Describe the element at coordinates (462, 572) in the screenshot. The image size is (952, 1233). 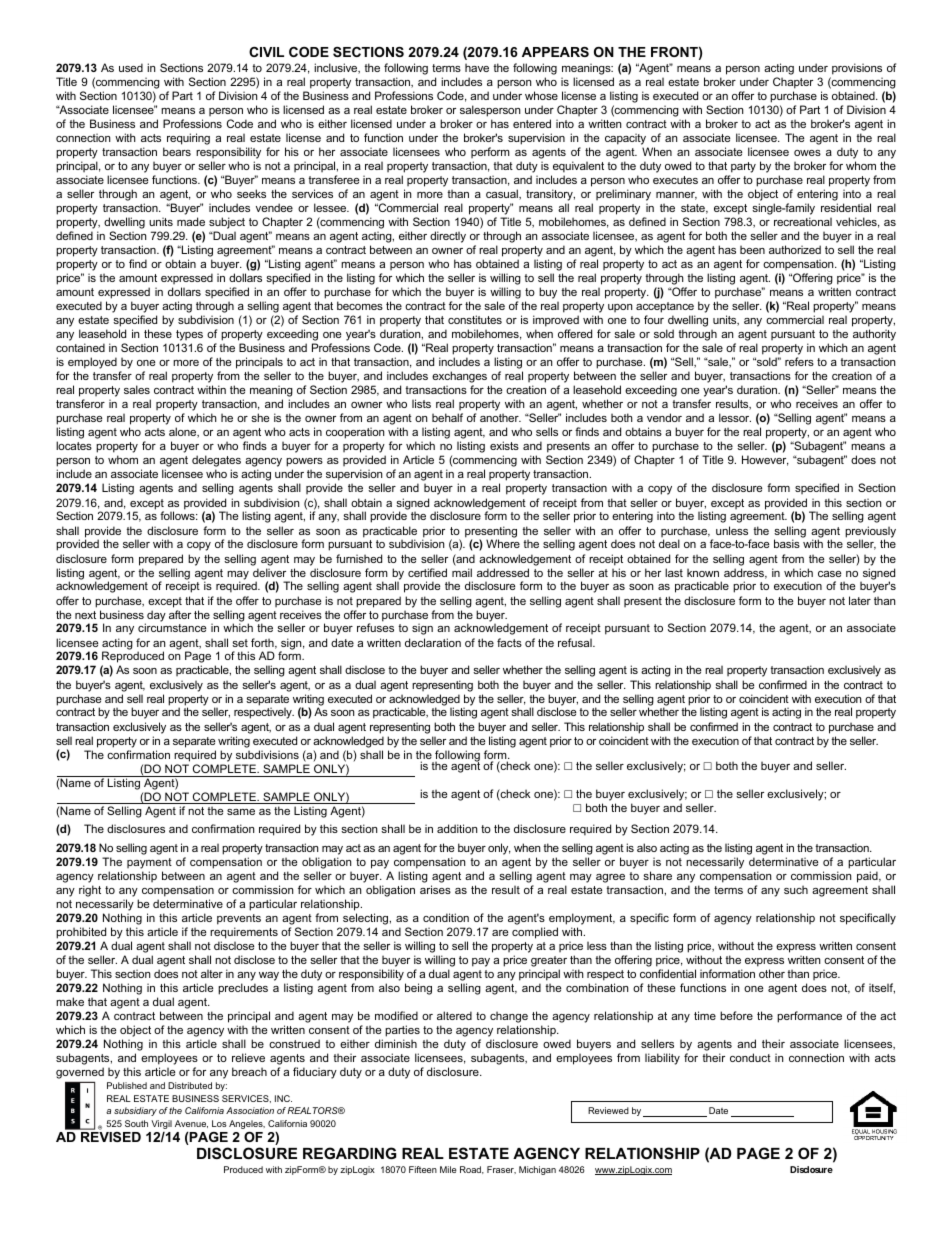
I see `mail` at that location.
